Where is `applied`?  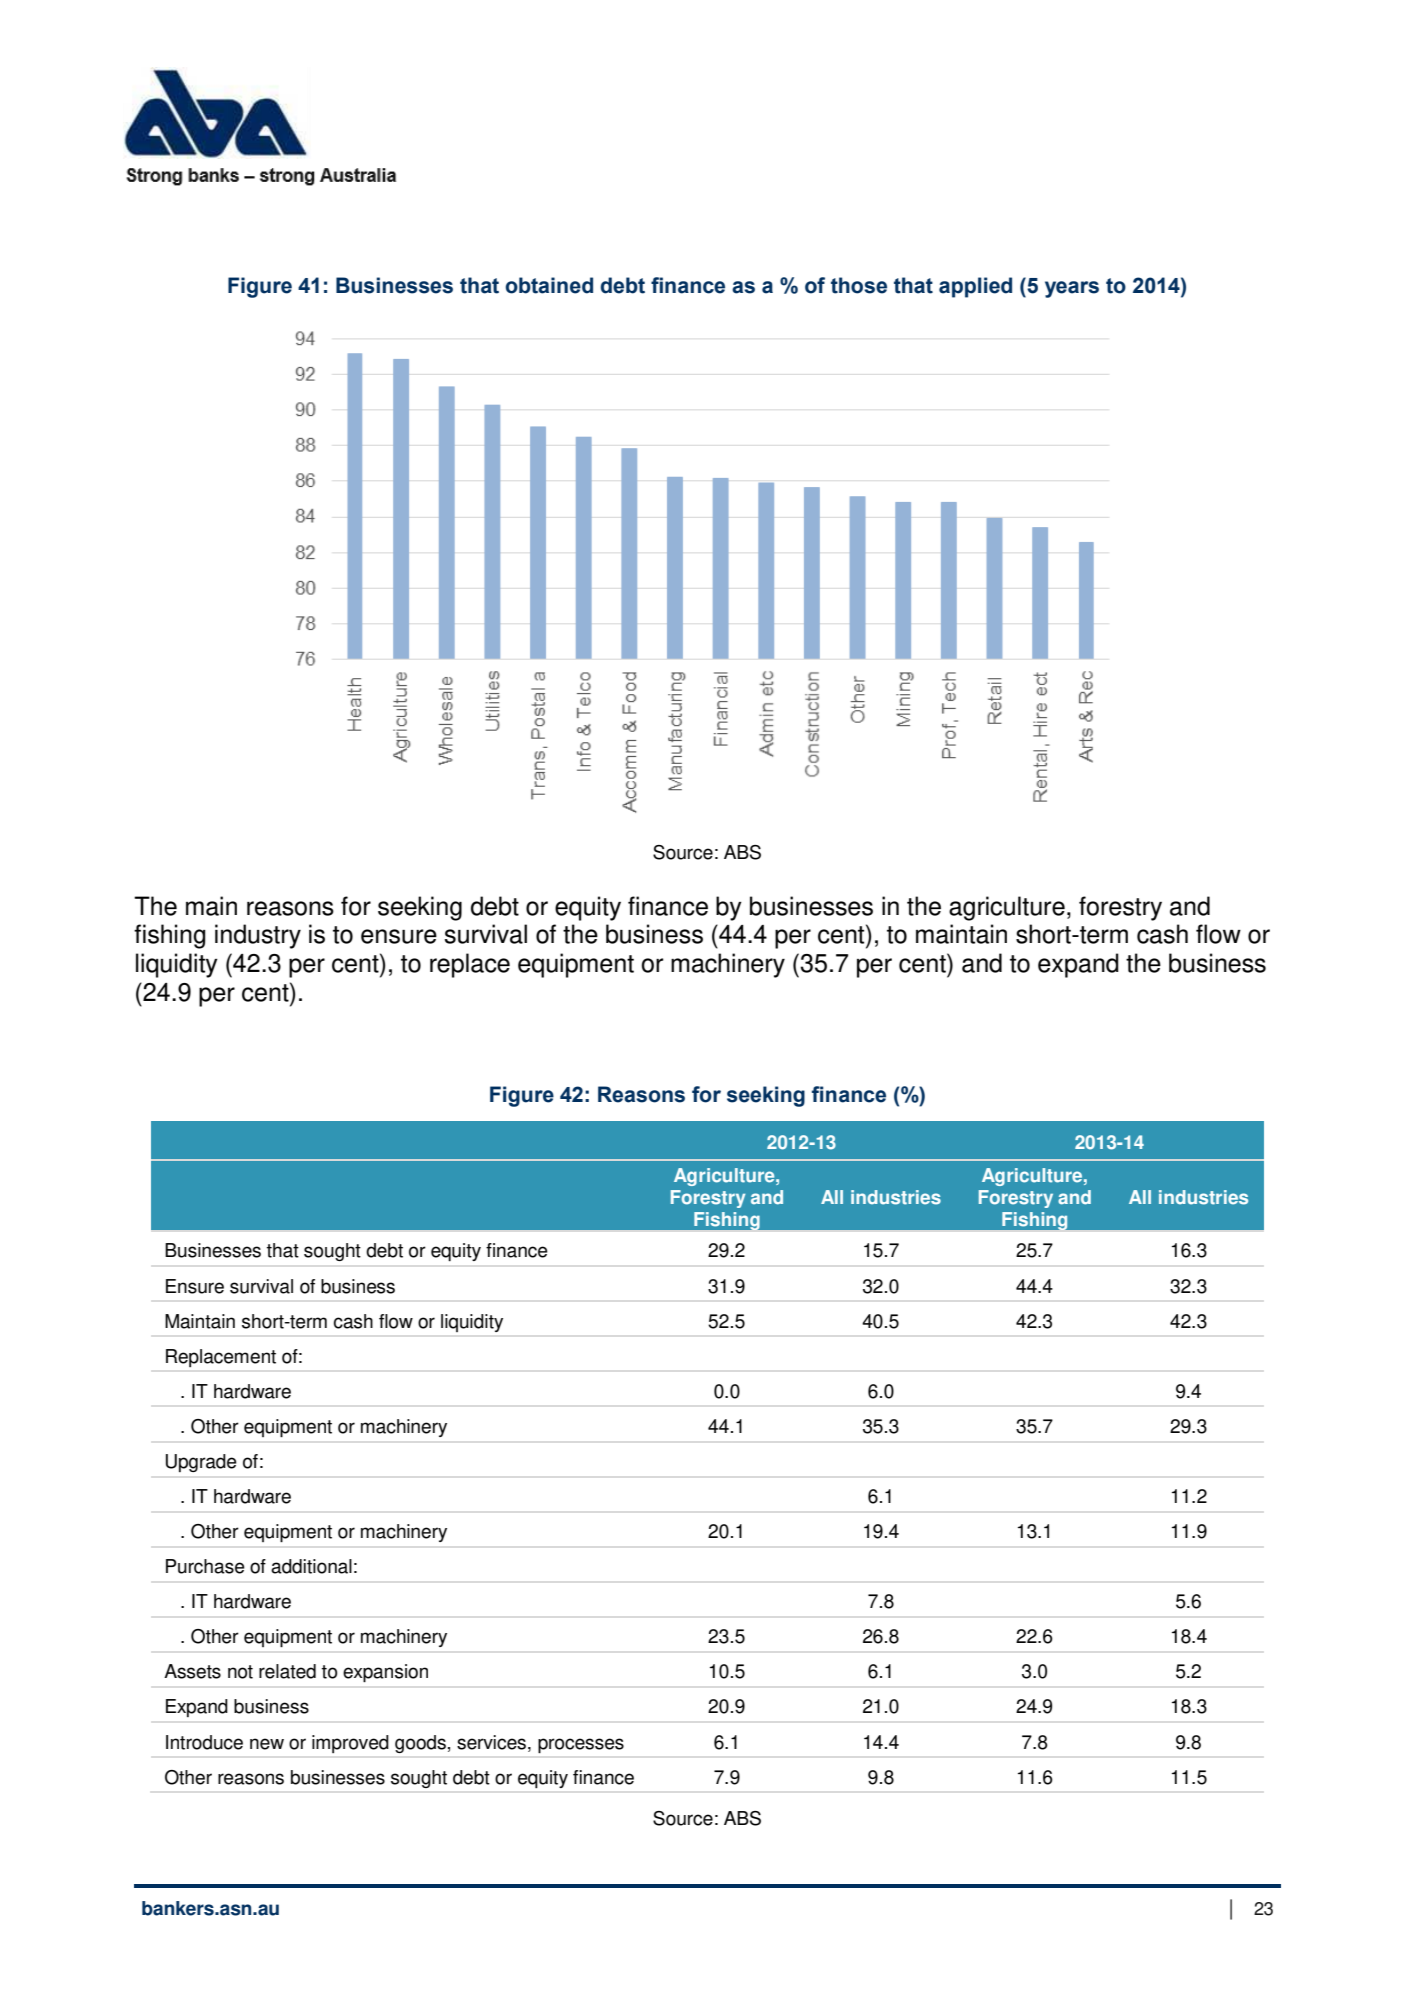
applied is located at coordinates (975, 287).
